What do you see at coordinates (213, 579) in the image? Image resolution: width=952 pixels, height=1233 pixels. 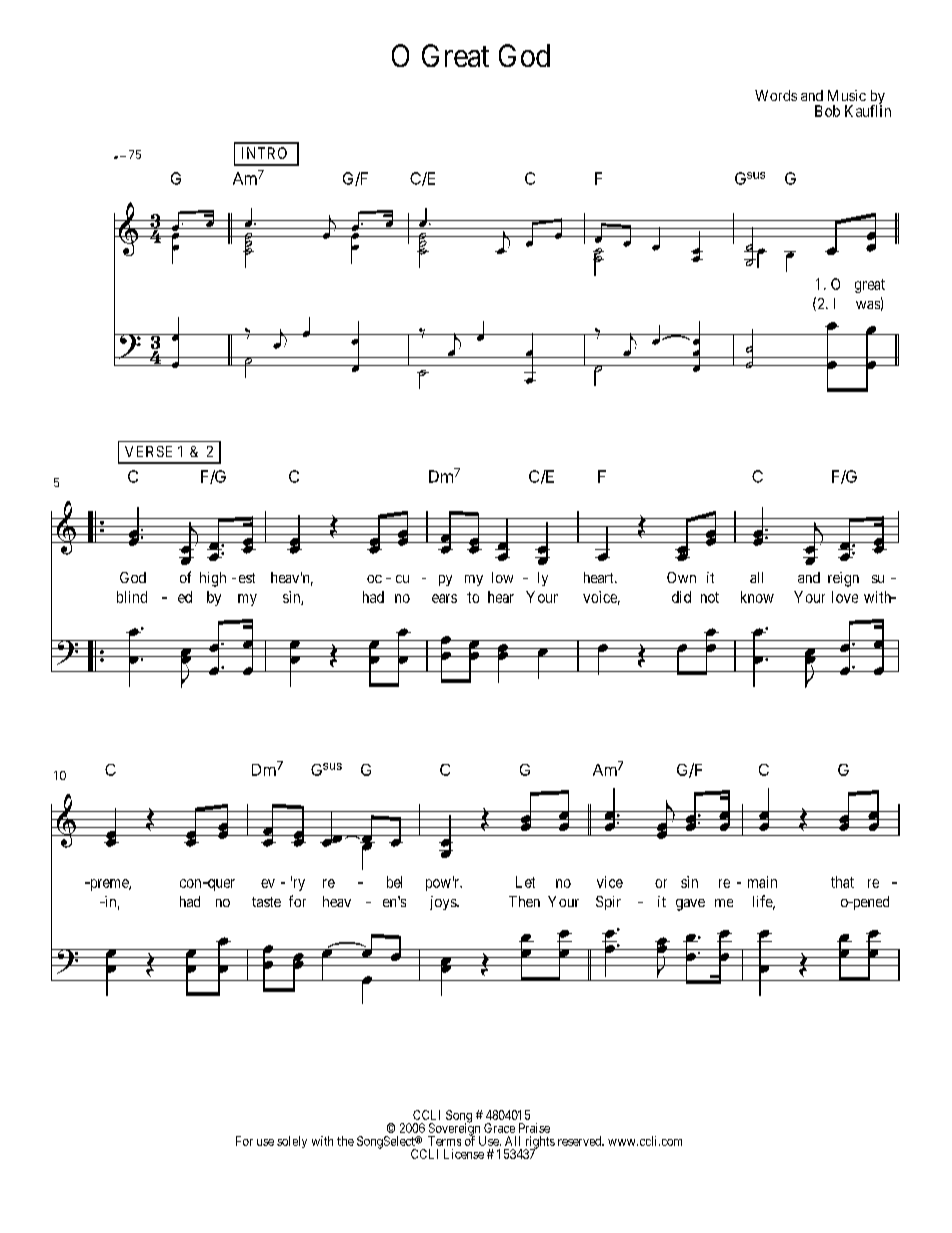 I see `high` at bounding box center [213, 579].
